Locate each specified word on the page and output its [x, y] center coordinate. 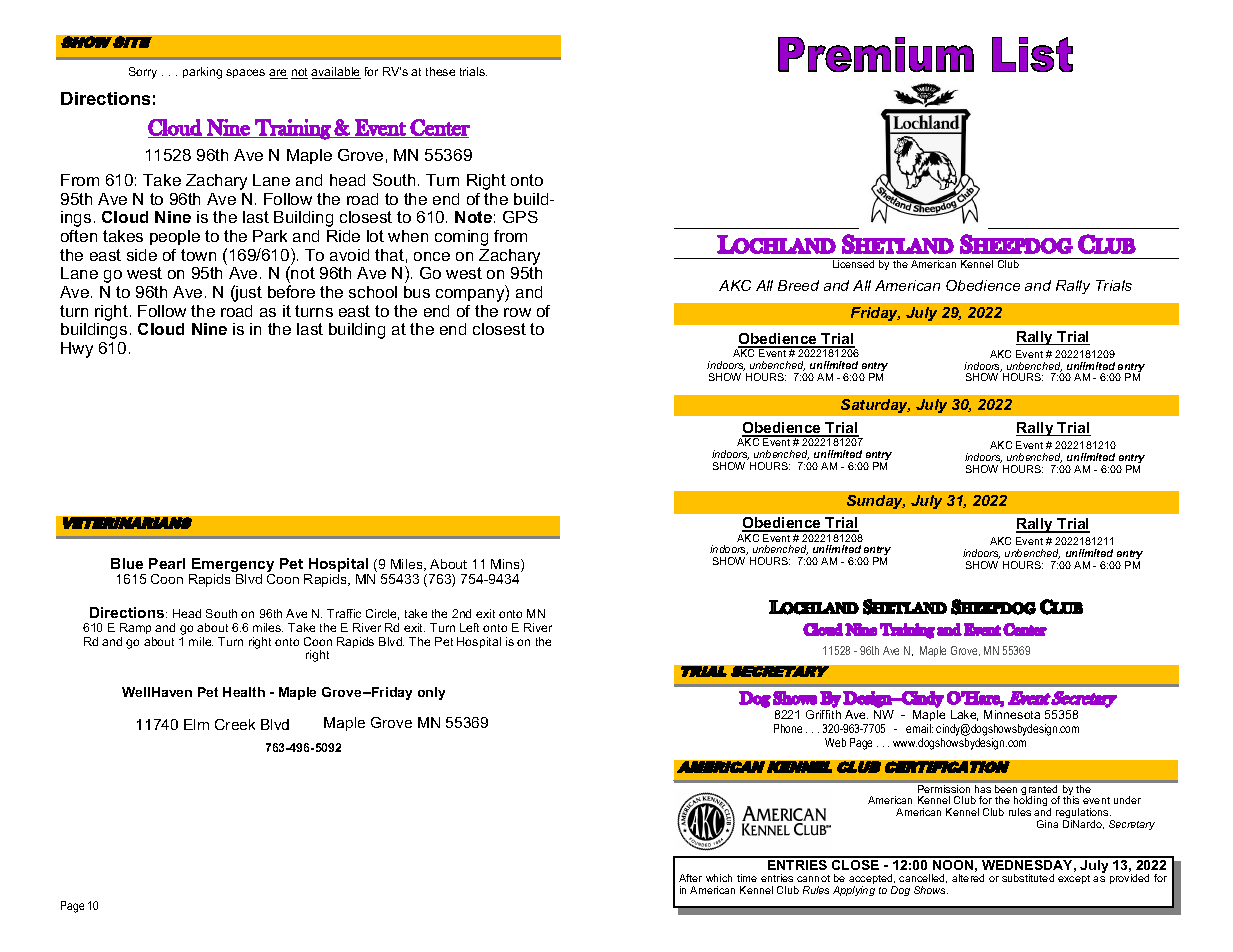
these [440, 71]
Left [469, 627]
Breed [798, 285]
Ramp [136, 630]
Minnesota [1012, 714]
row [517, 312]
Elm [196, 724]
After [690, 878]
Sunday [876, 502]
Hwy [77, 350]
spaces [245, 73]
